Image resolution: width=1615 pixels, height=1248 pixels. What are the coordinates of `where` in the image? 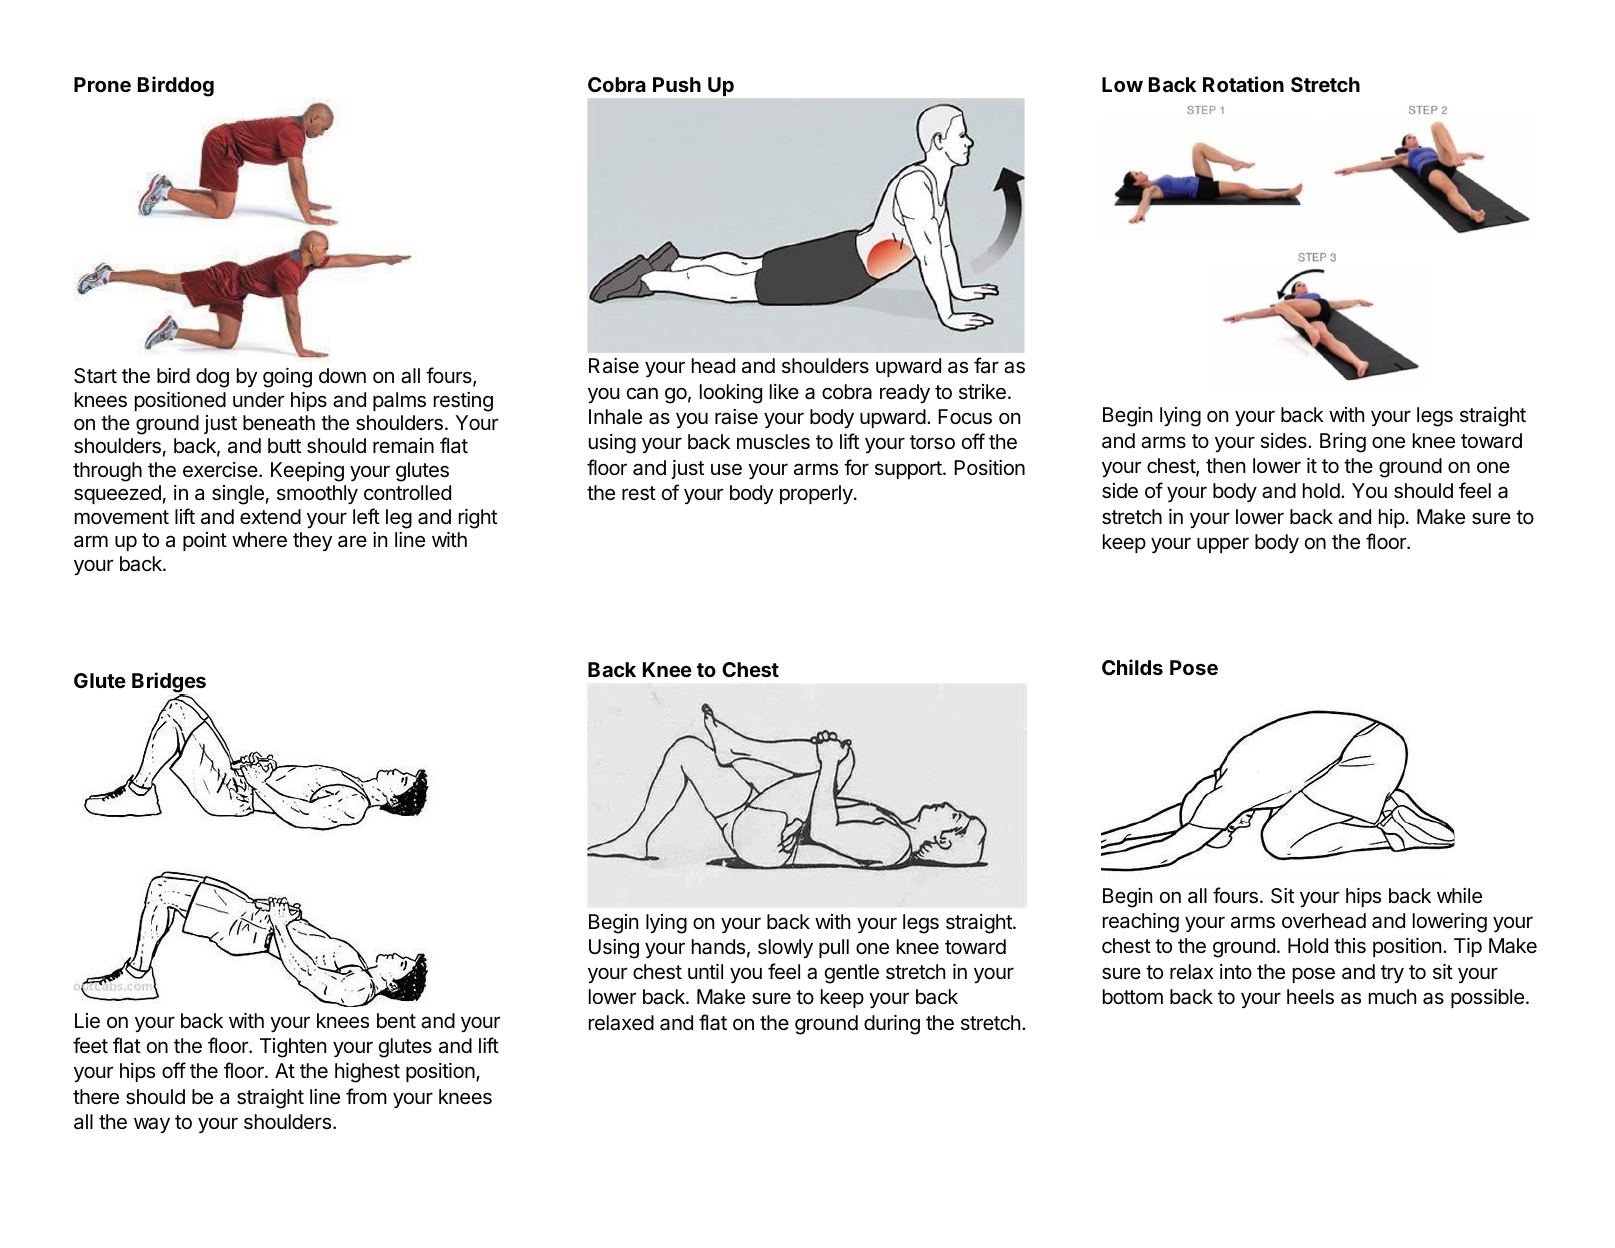 It's located at (259, 540).
